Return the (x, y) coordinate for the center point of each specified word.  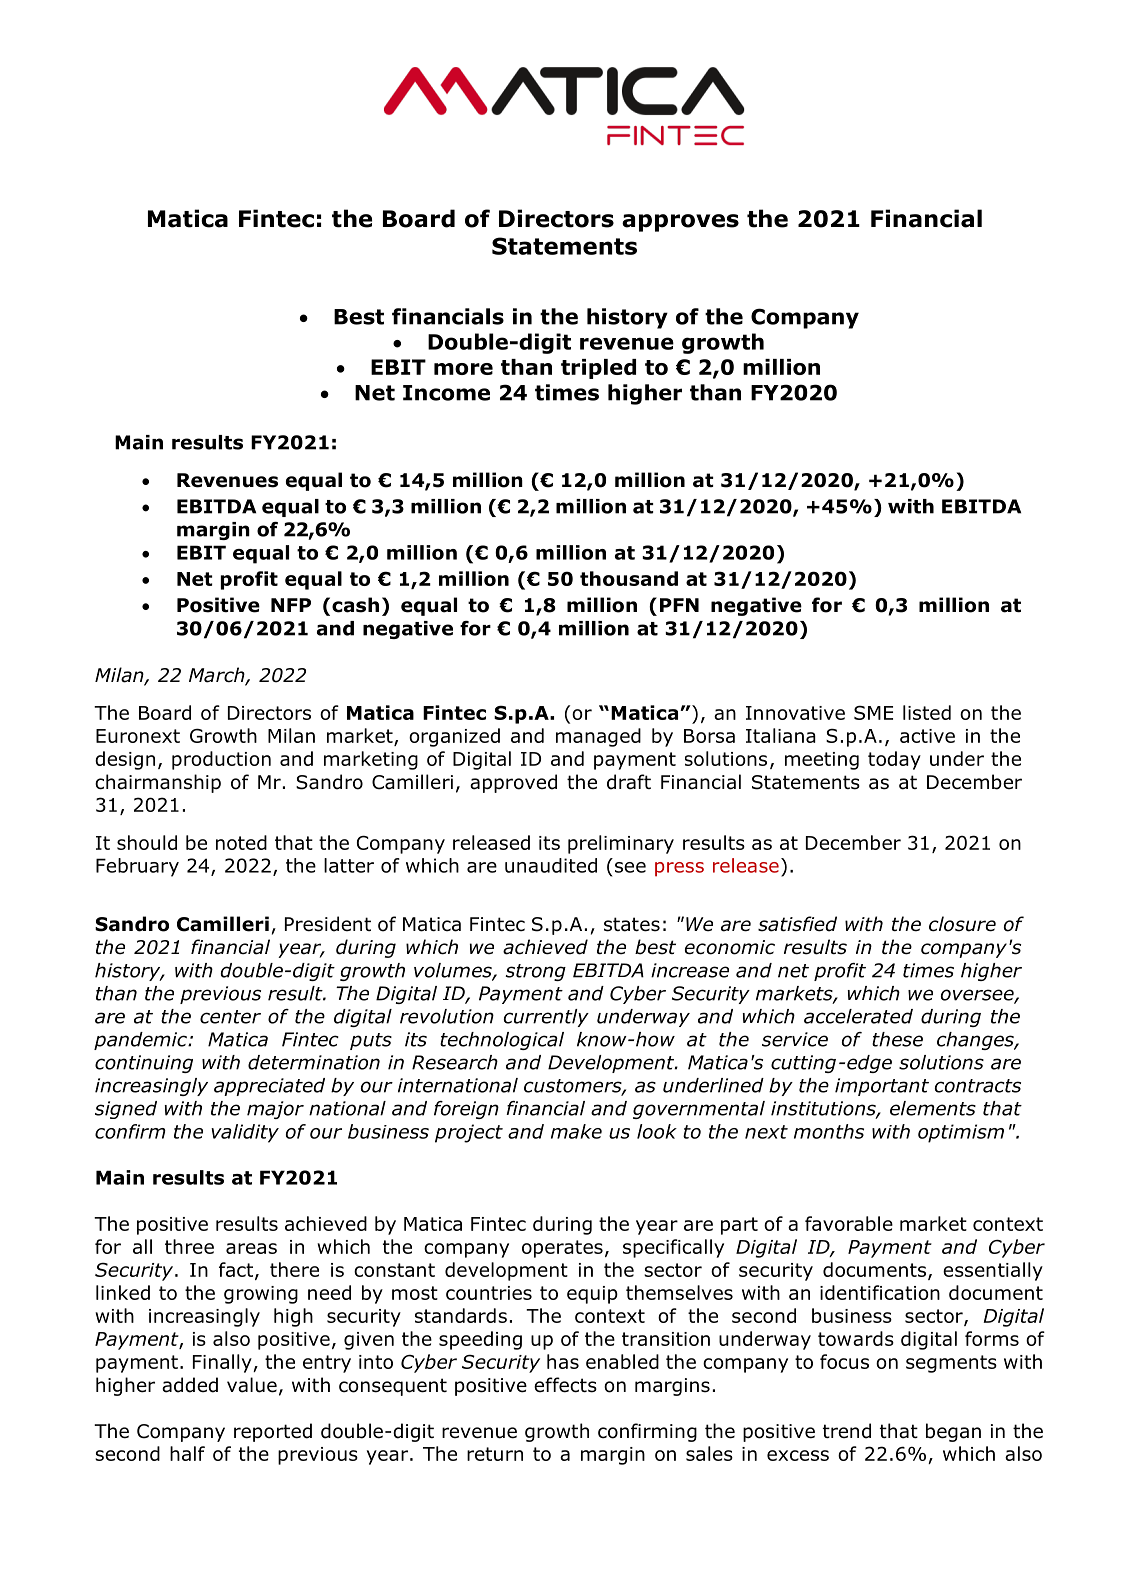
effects (565, 1385)
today (894, 760)
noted (241, 842)
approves (680, 223)
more (463, 369)
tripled (598, 369)
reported (273, 1432)
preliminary (621, 844)
